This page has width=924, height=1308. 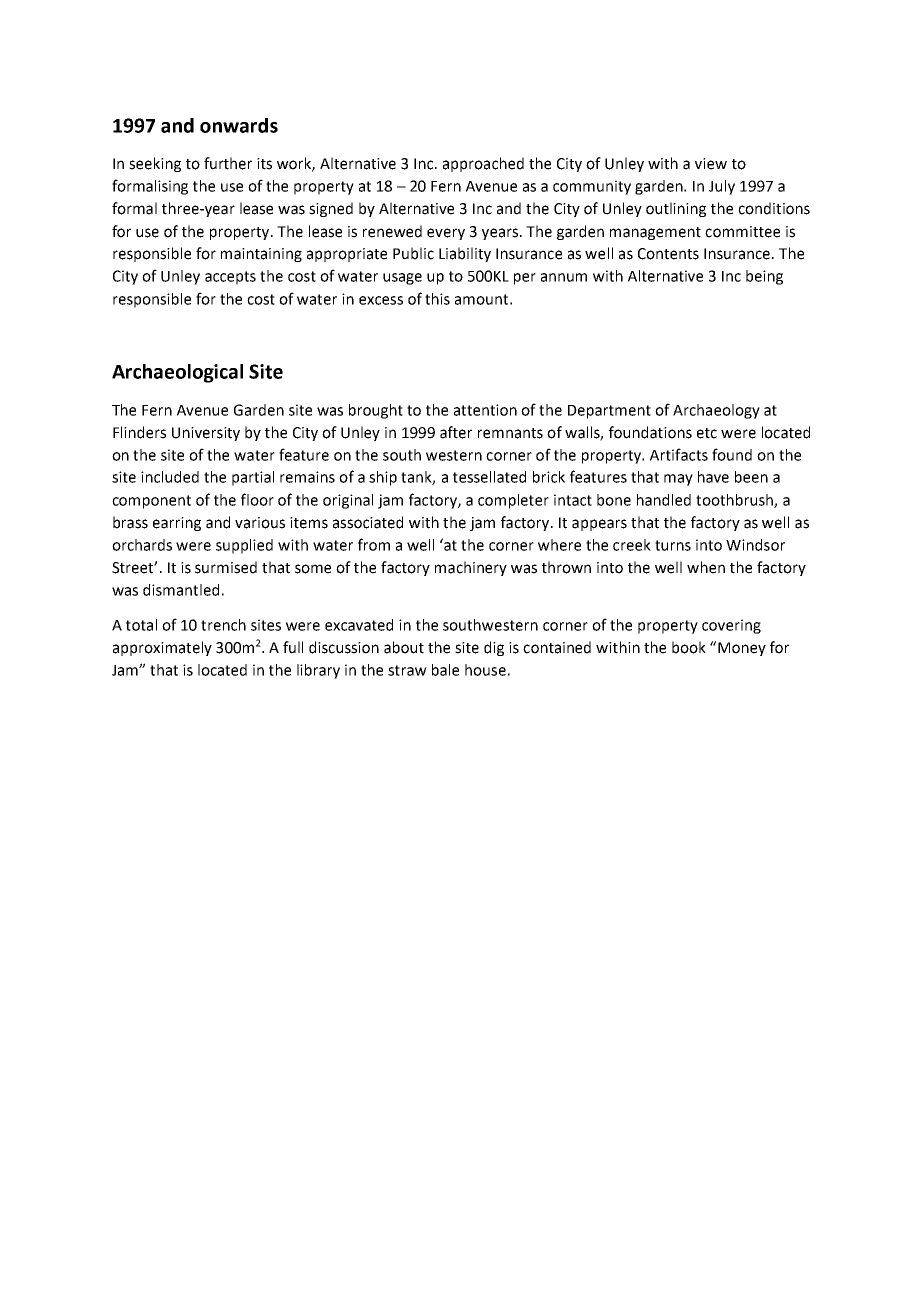 What do you see at coordinates (230, 278) in the page?
I see `accepts` at bounding box center [230, 278].
